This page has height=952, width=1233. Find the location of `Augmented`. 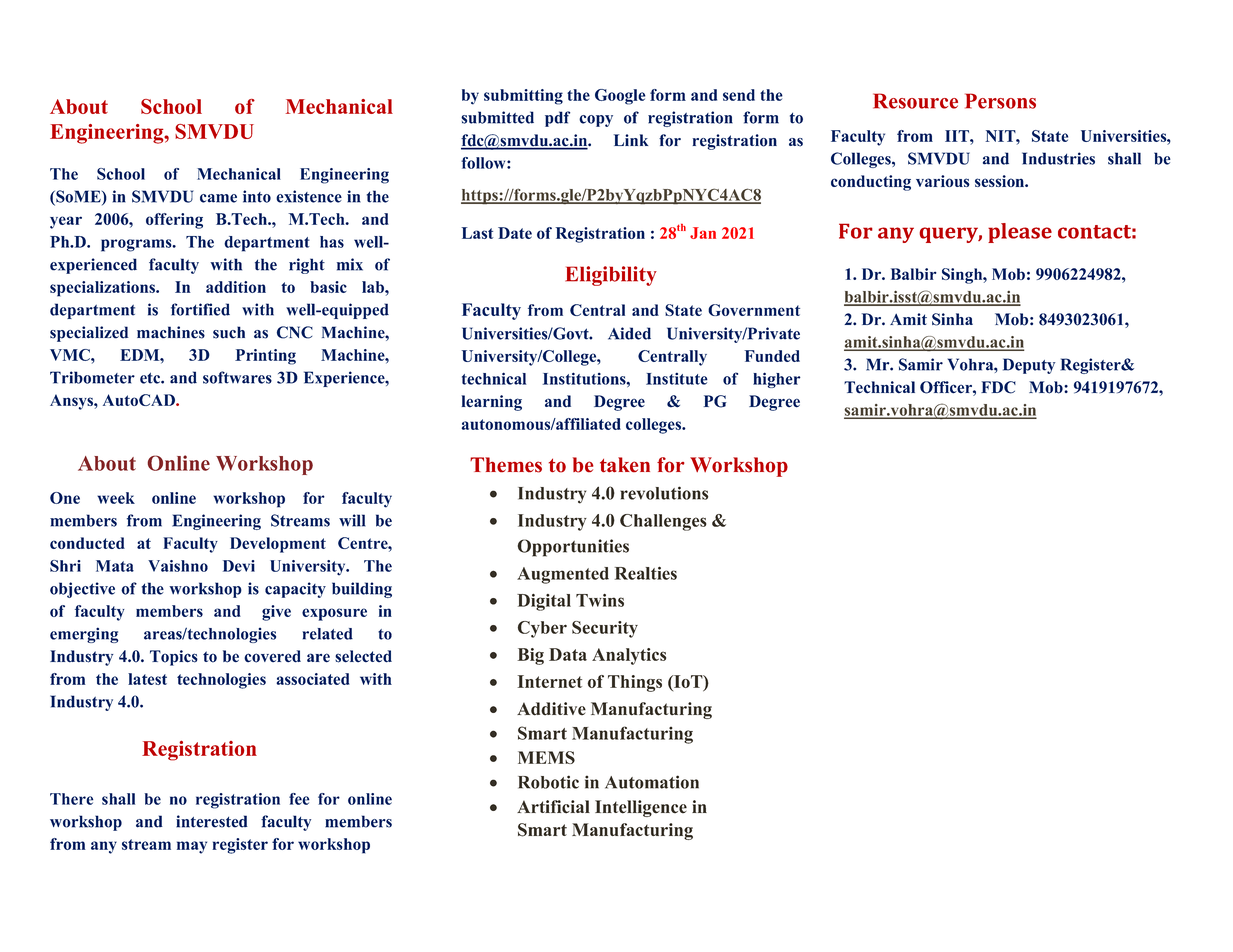

Augmented is located at coordinates (563, 575).
